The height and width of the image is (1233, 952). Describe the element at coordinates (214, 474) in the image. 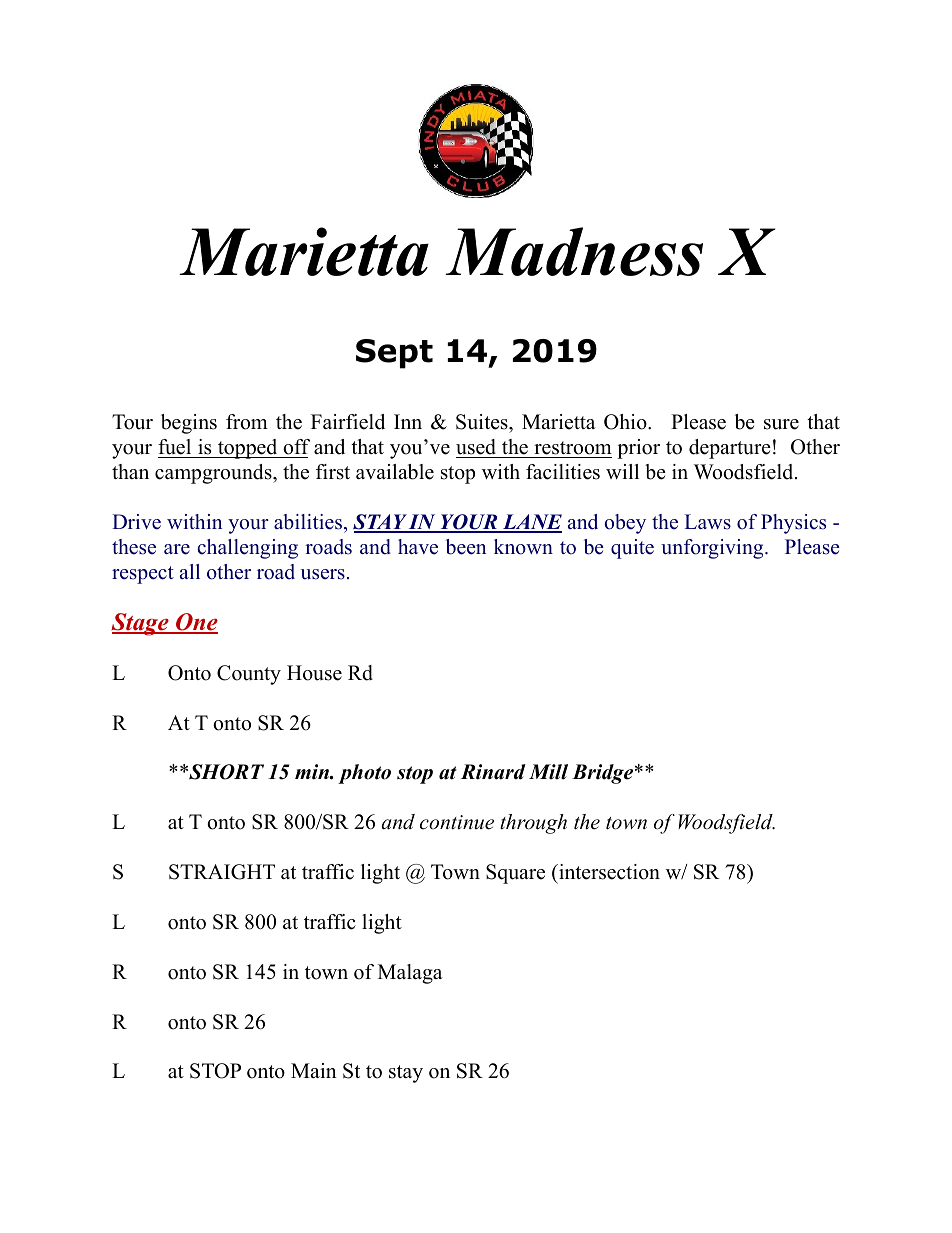

I see `campgrounds` at that location.
